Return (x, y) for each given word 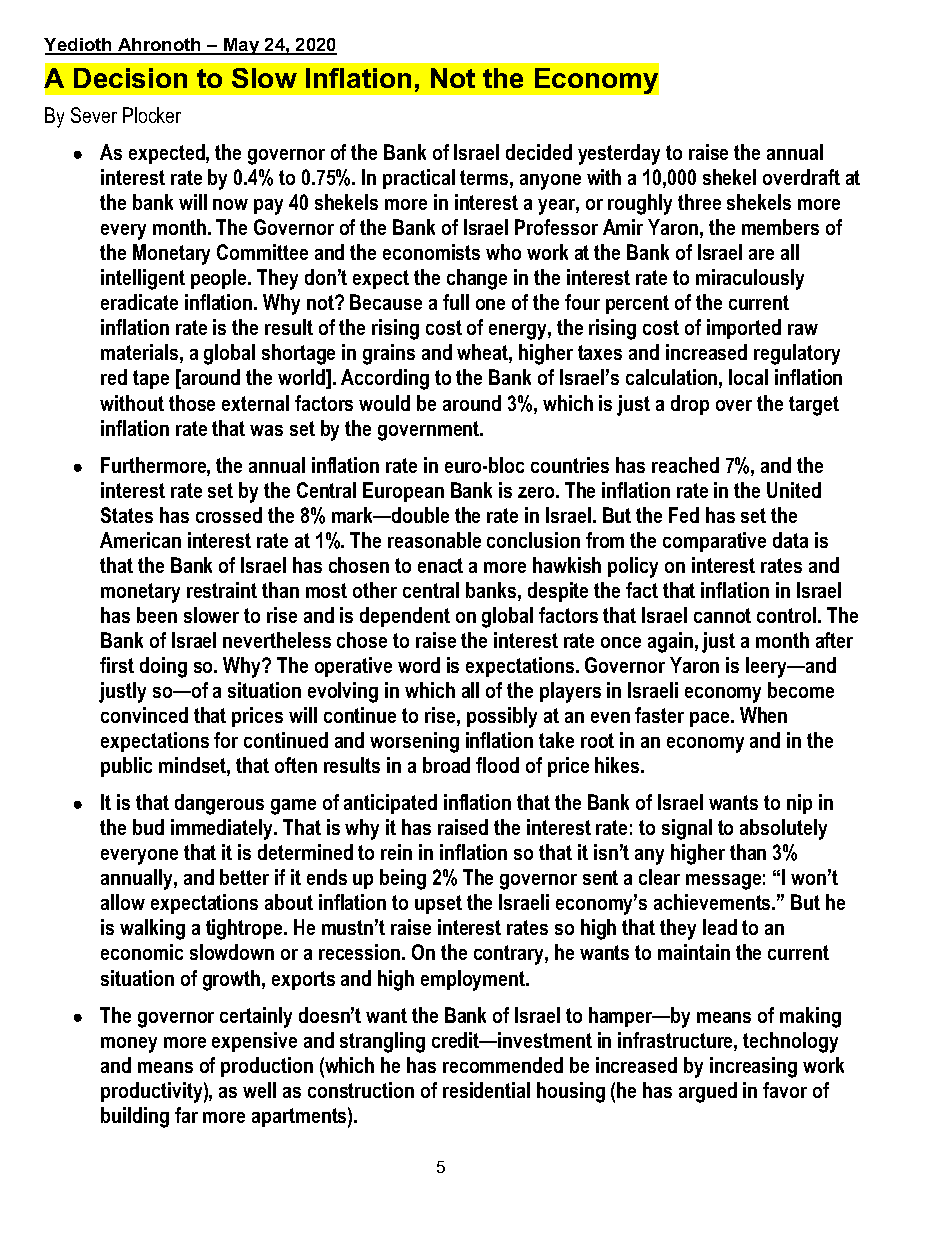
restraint (222, 590)
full (456, 302)
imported (744, 329)
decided (539, 152)
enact (440, 565)
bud (148, 827)
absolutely (783, 829)
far (186, 1115)
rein (396, 852)
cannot (722, 615)
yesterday (619, 154)
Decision (130, 78)
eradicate (139, 302)
